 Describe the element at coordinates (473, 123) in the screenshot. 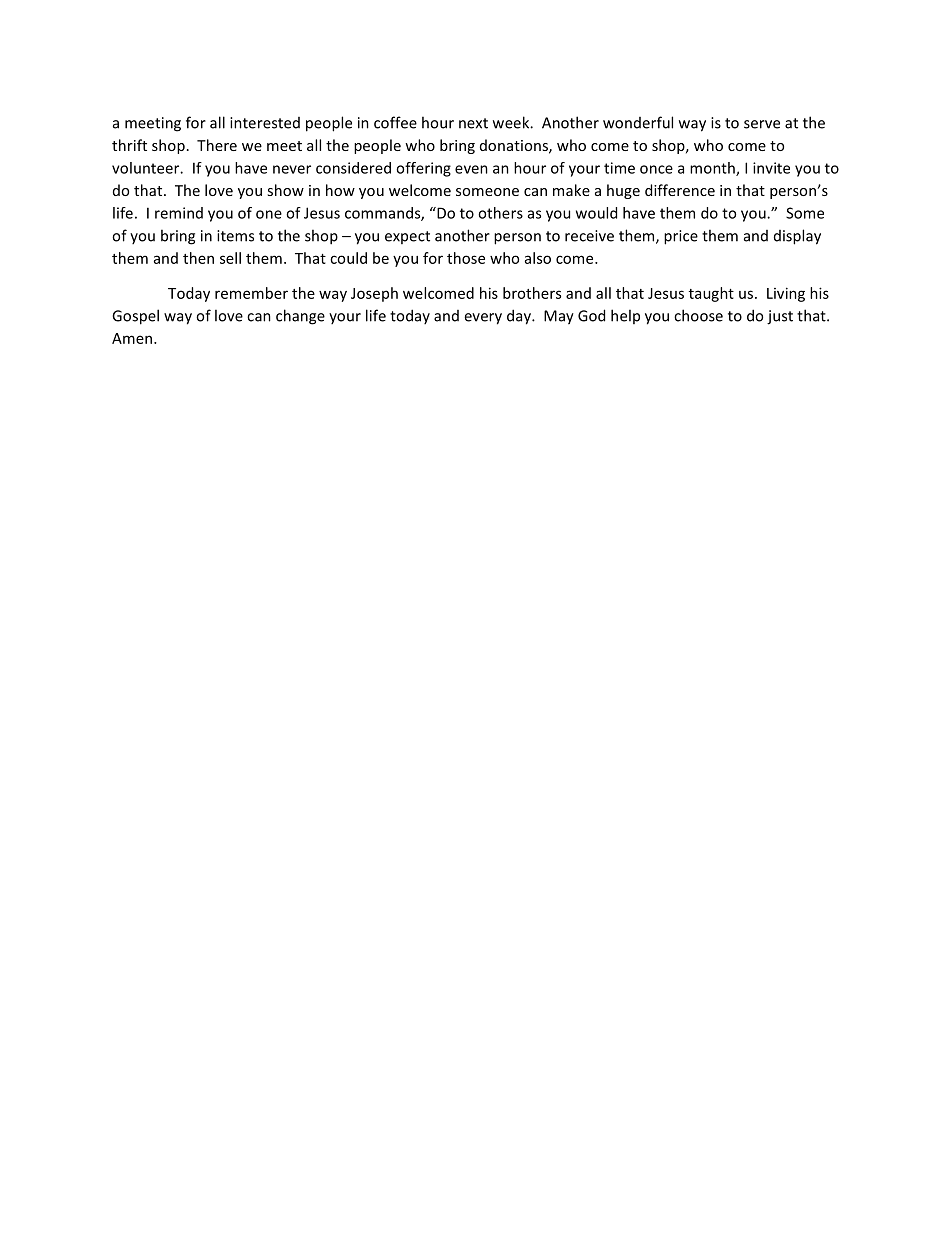

I see `next` at that location.
